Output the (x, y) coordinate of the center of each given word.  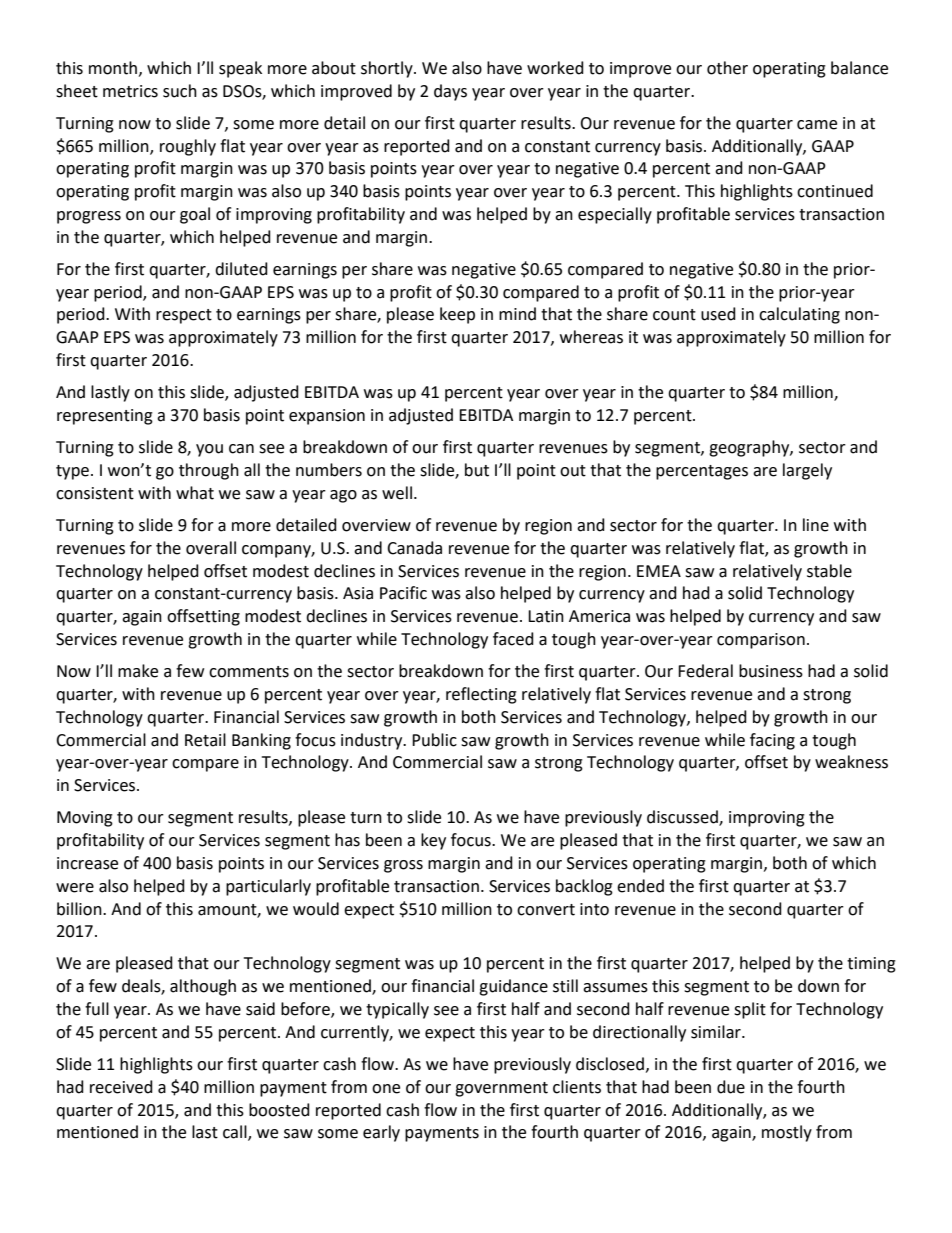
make (138, 671)
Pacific (403, 593)
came (817, 125)
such (180, 91)
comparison (761, 641)
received (121, 1087)
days (450, 92)
